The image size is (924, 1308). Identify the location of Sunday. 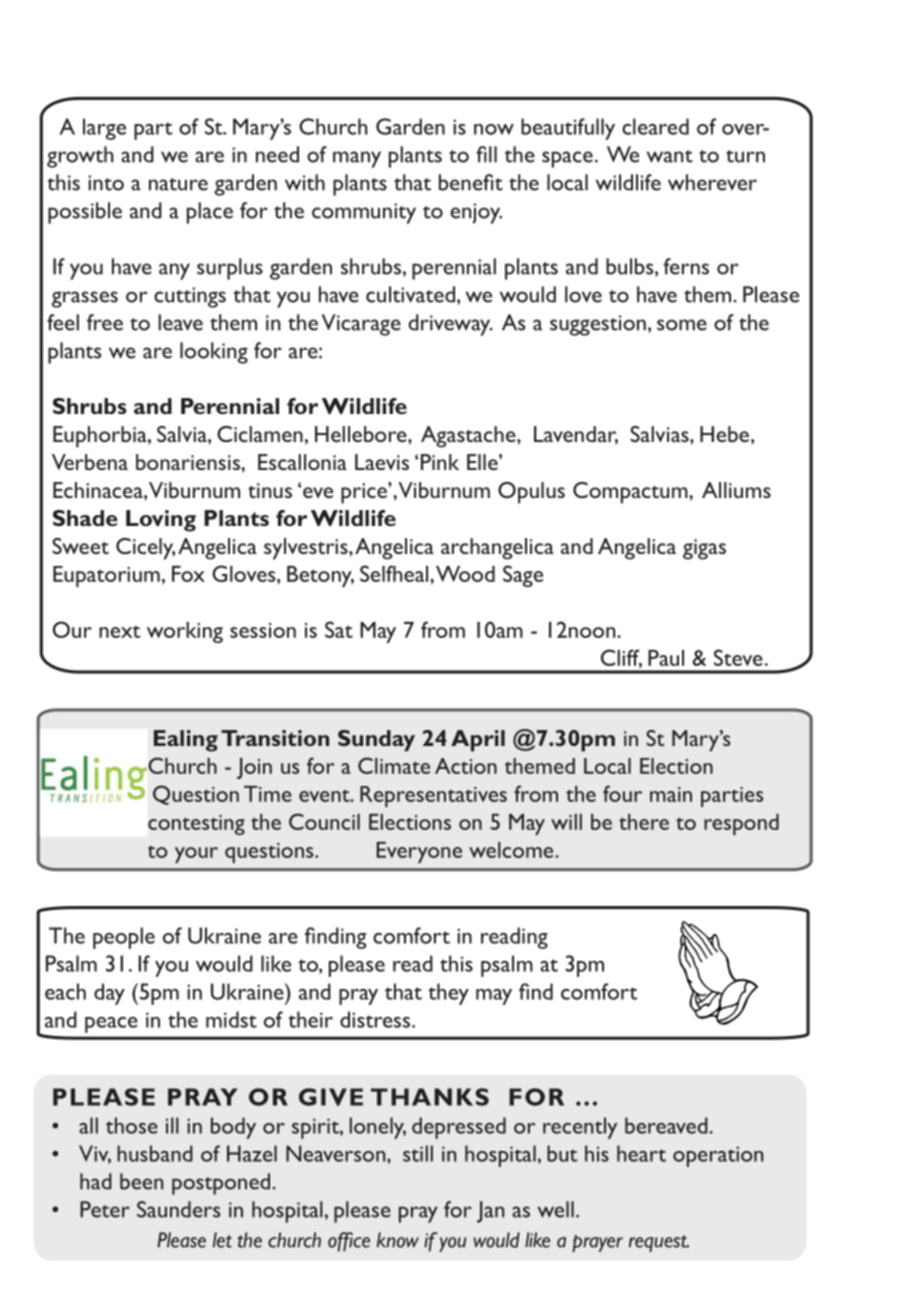
(376, 740).
